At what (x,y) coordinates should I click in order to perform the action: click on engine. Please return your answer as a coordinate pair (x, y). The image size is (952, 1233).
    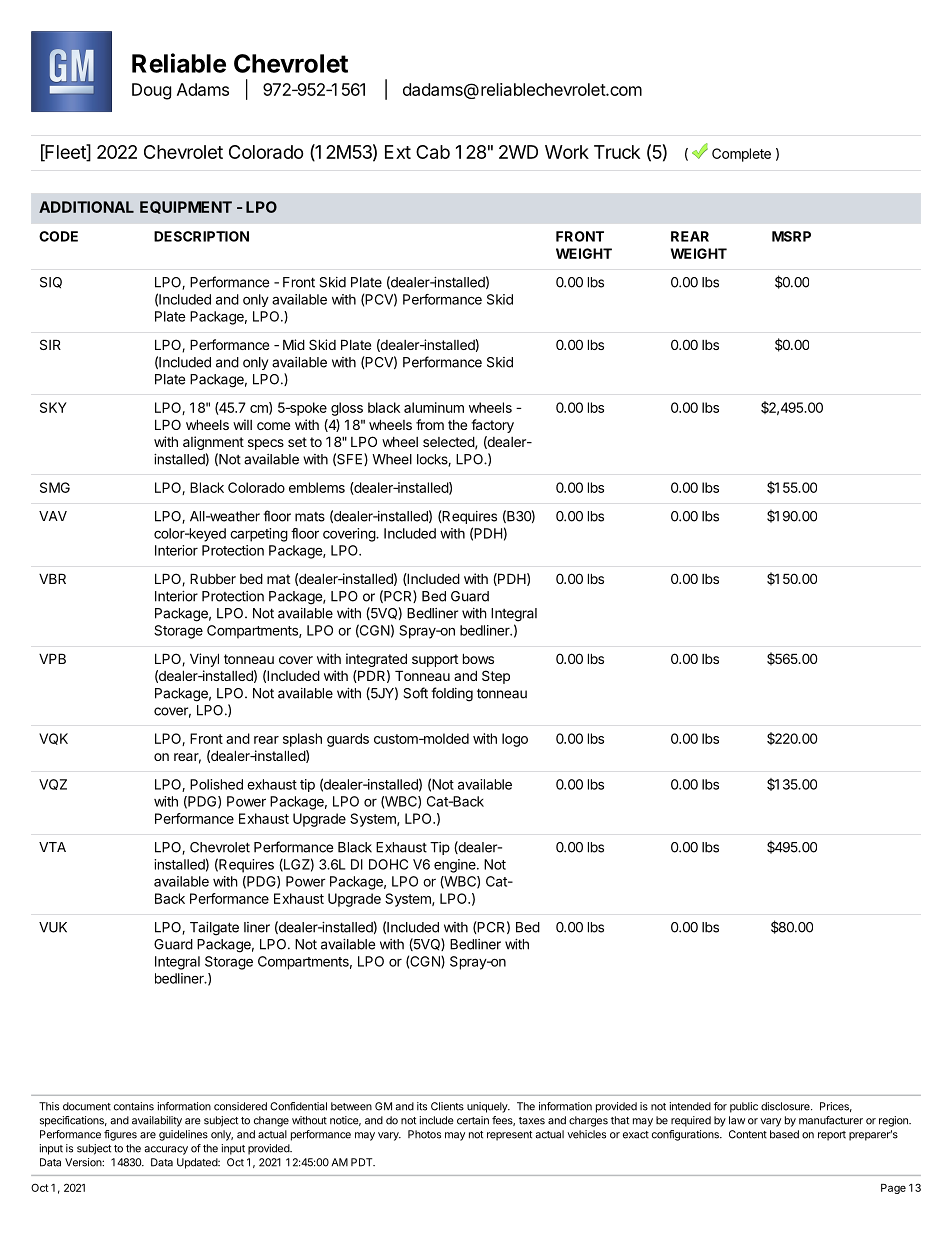
    Looking at the image, I should click on (456, 866).
